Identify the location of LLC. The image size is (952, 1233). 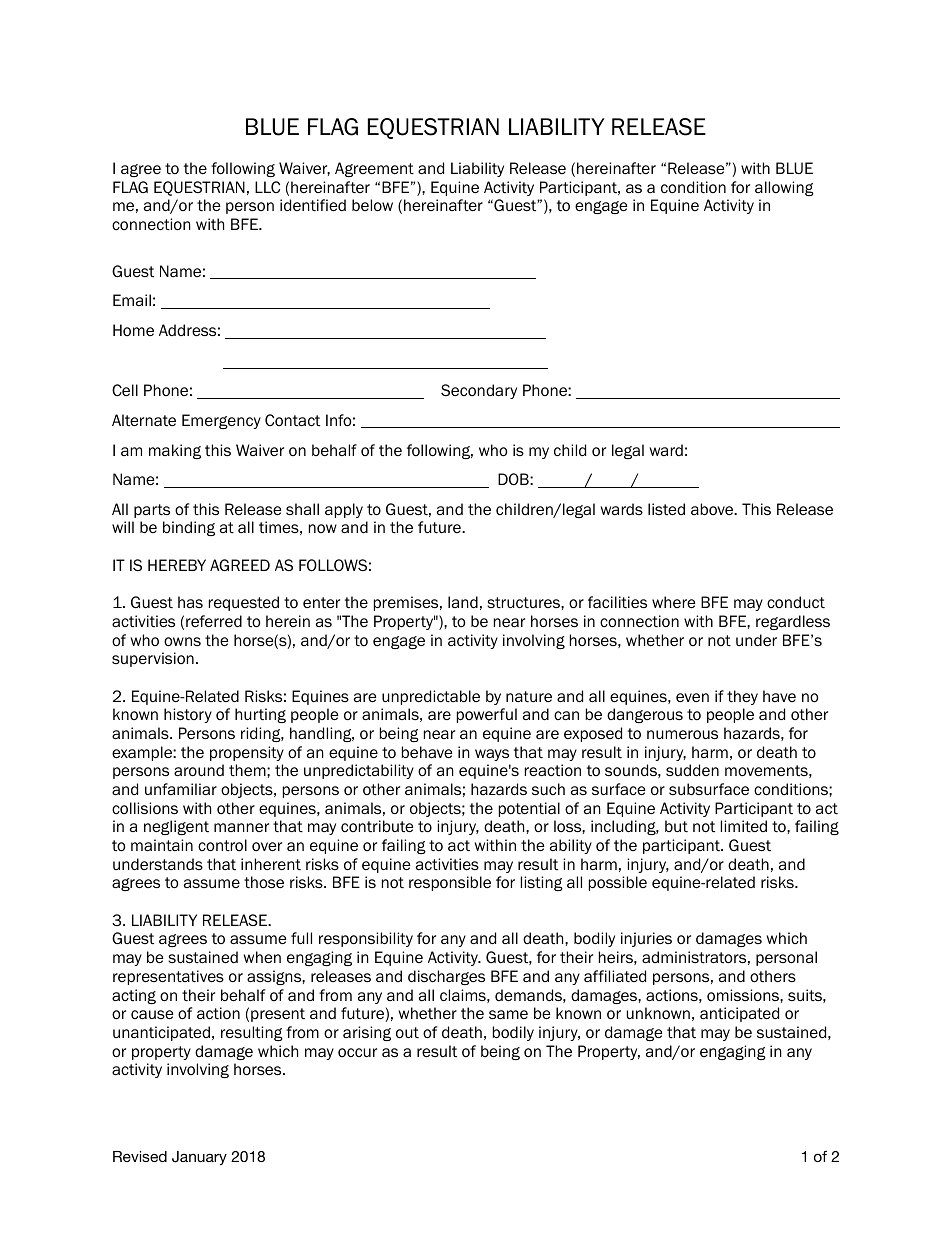
(267, 187).
